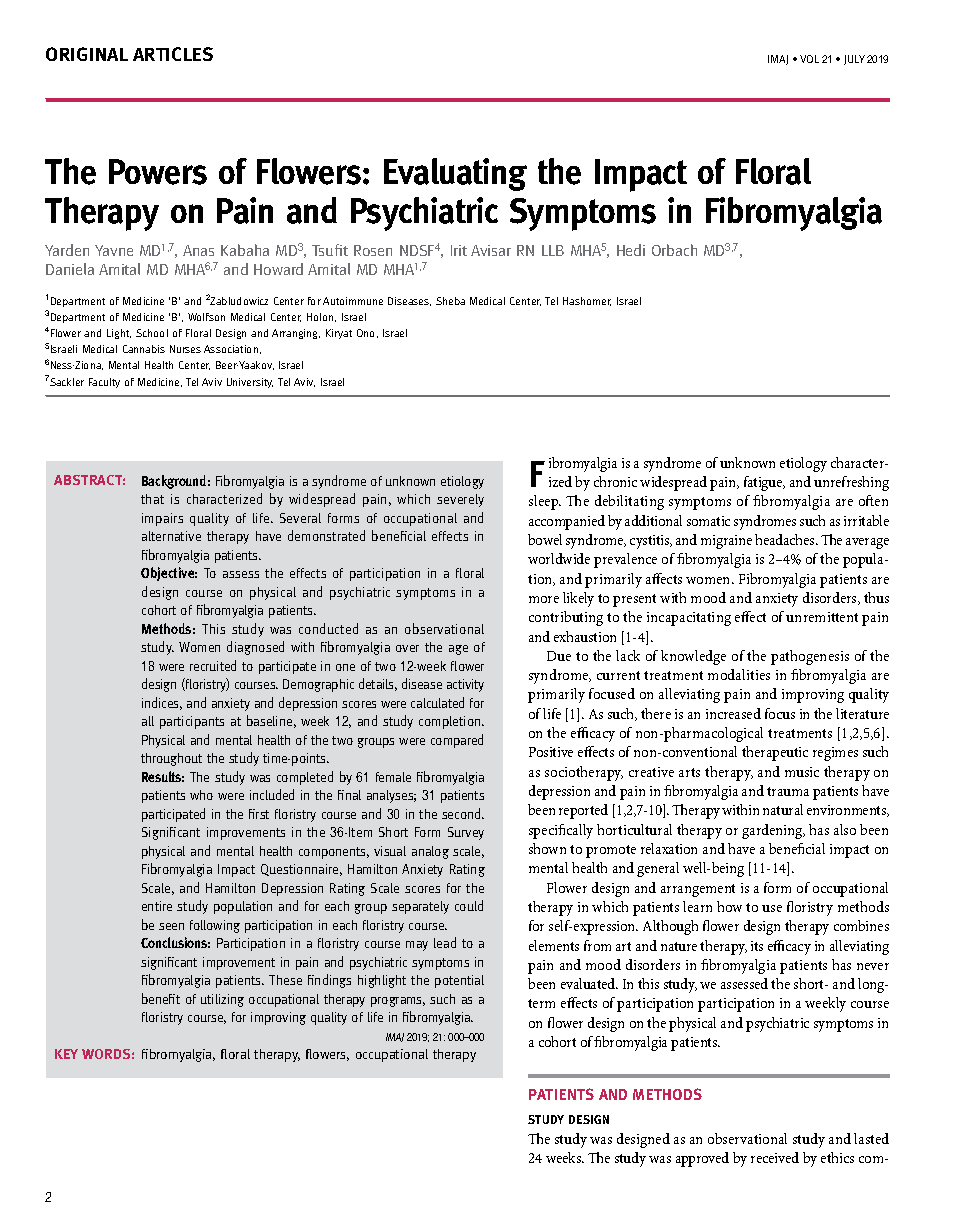 The image size is (958, 1232). I want to click on throughout, so click(171, 759).
